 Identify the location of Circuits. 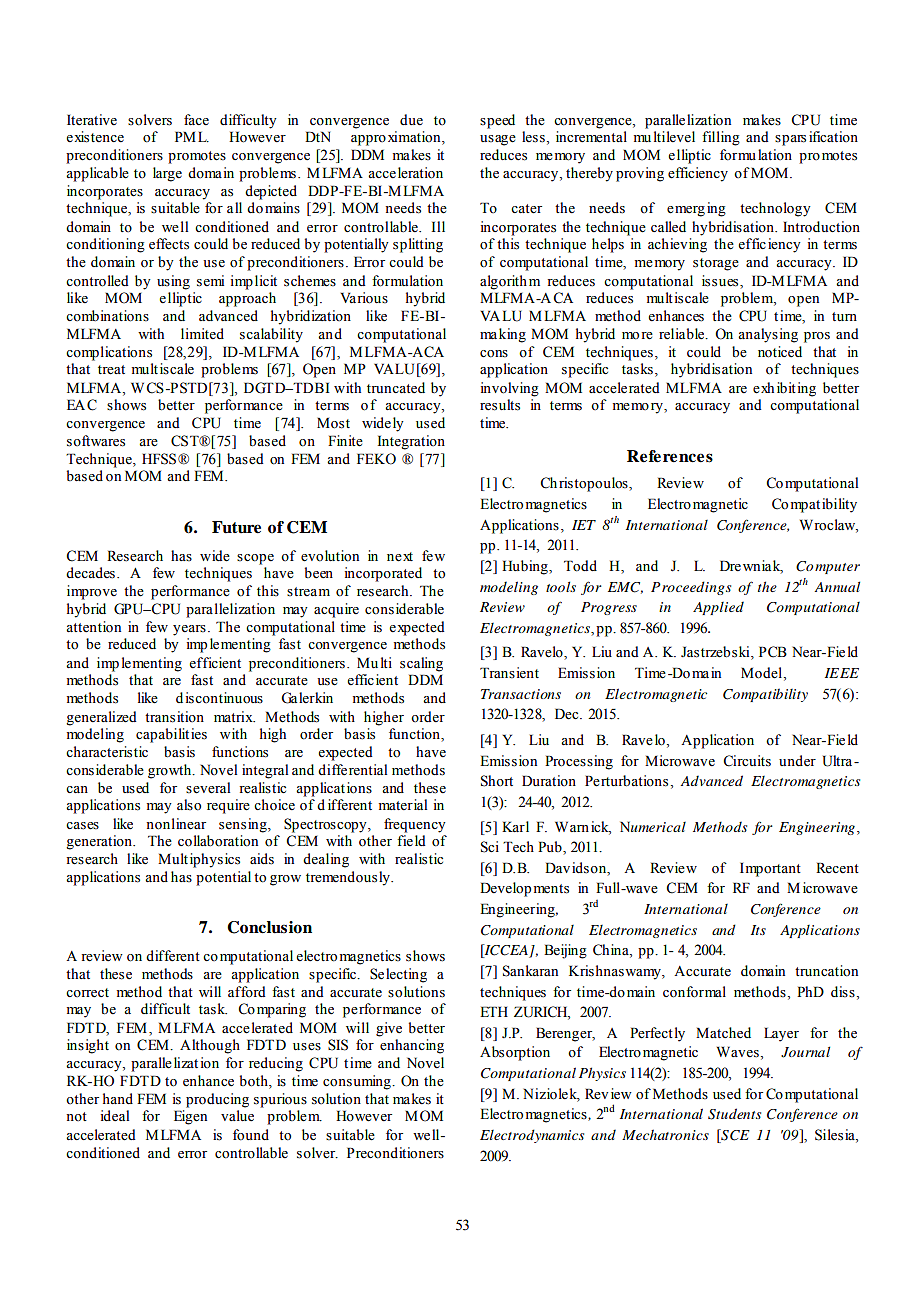
(747, 761).
